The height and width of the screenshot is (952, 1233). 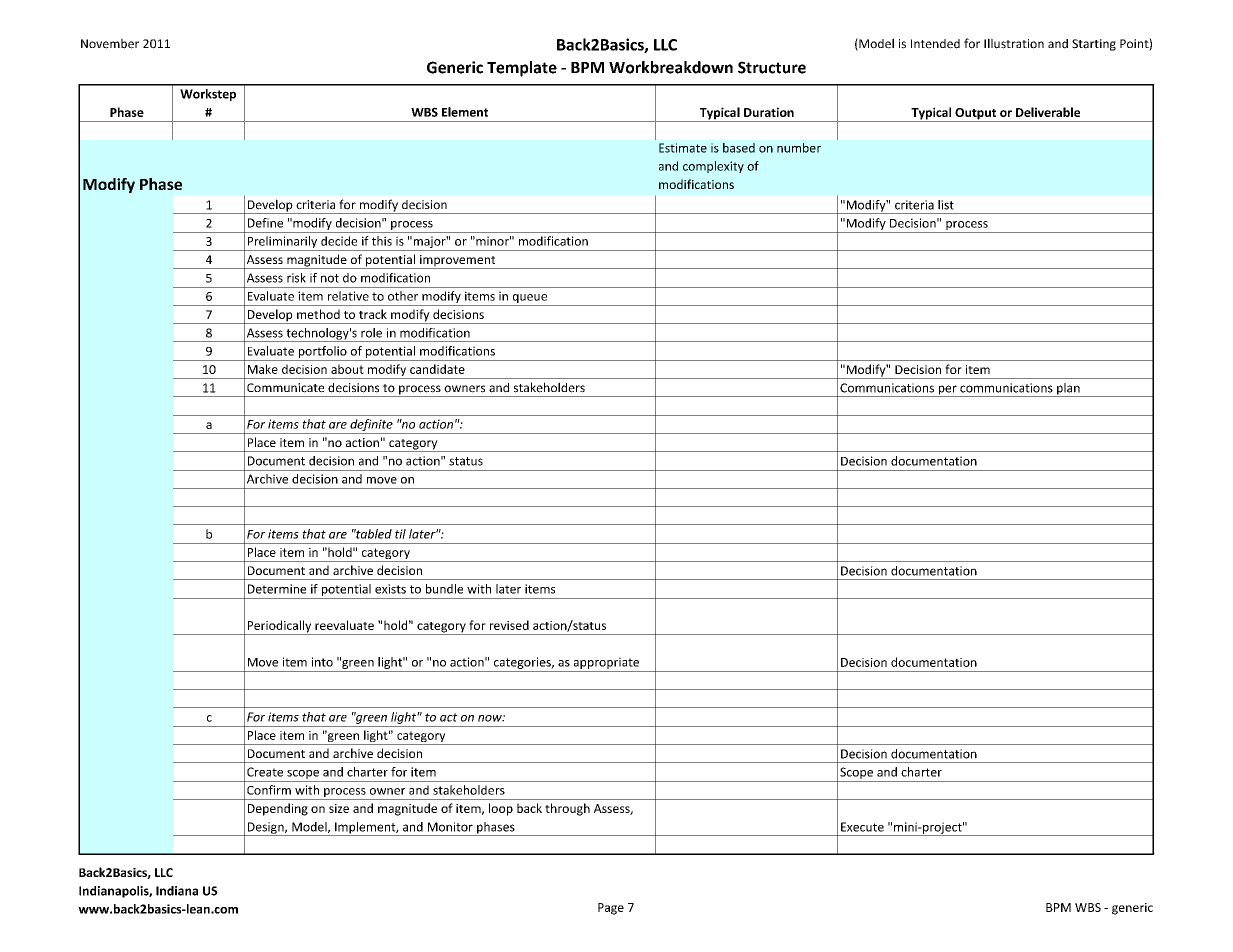 I want to click on definite, so click(x=371, y=426).
